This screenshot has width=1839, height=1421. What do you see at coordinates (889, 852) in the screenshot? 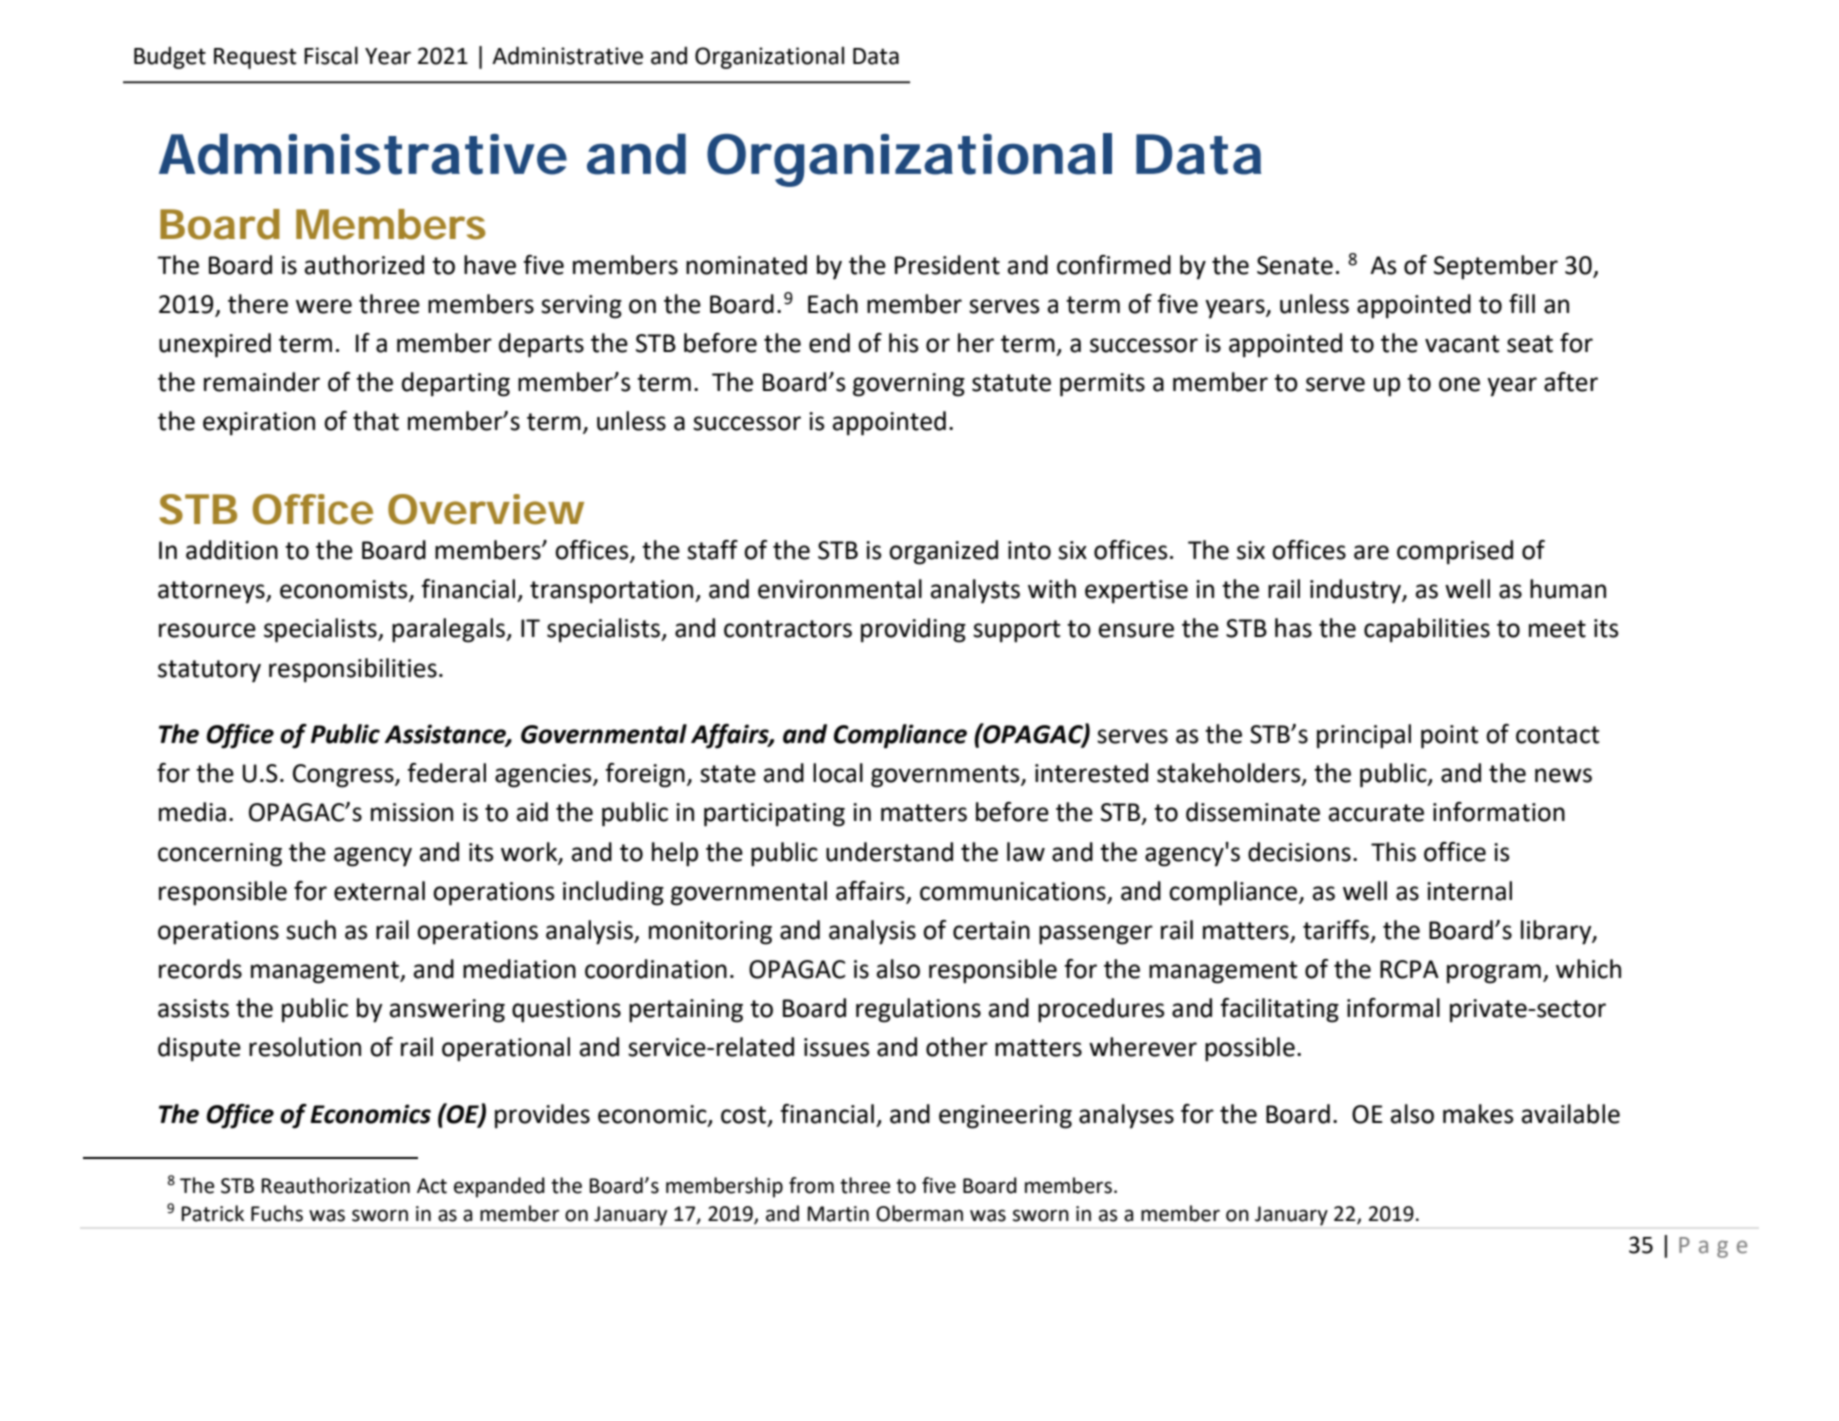
I see `understand` at bounding box center [889, 852].
